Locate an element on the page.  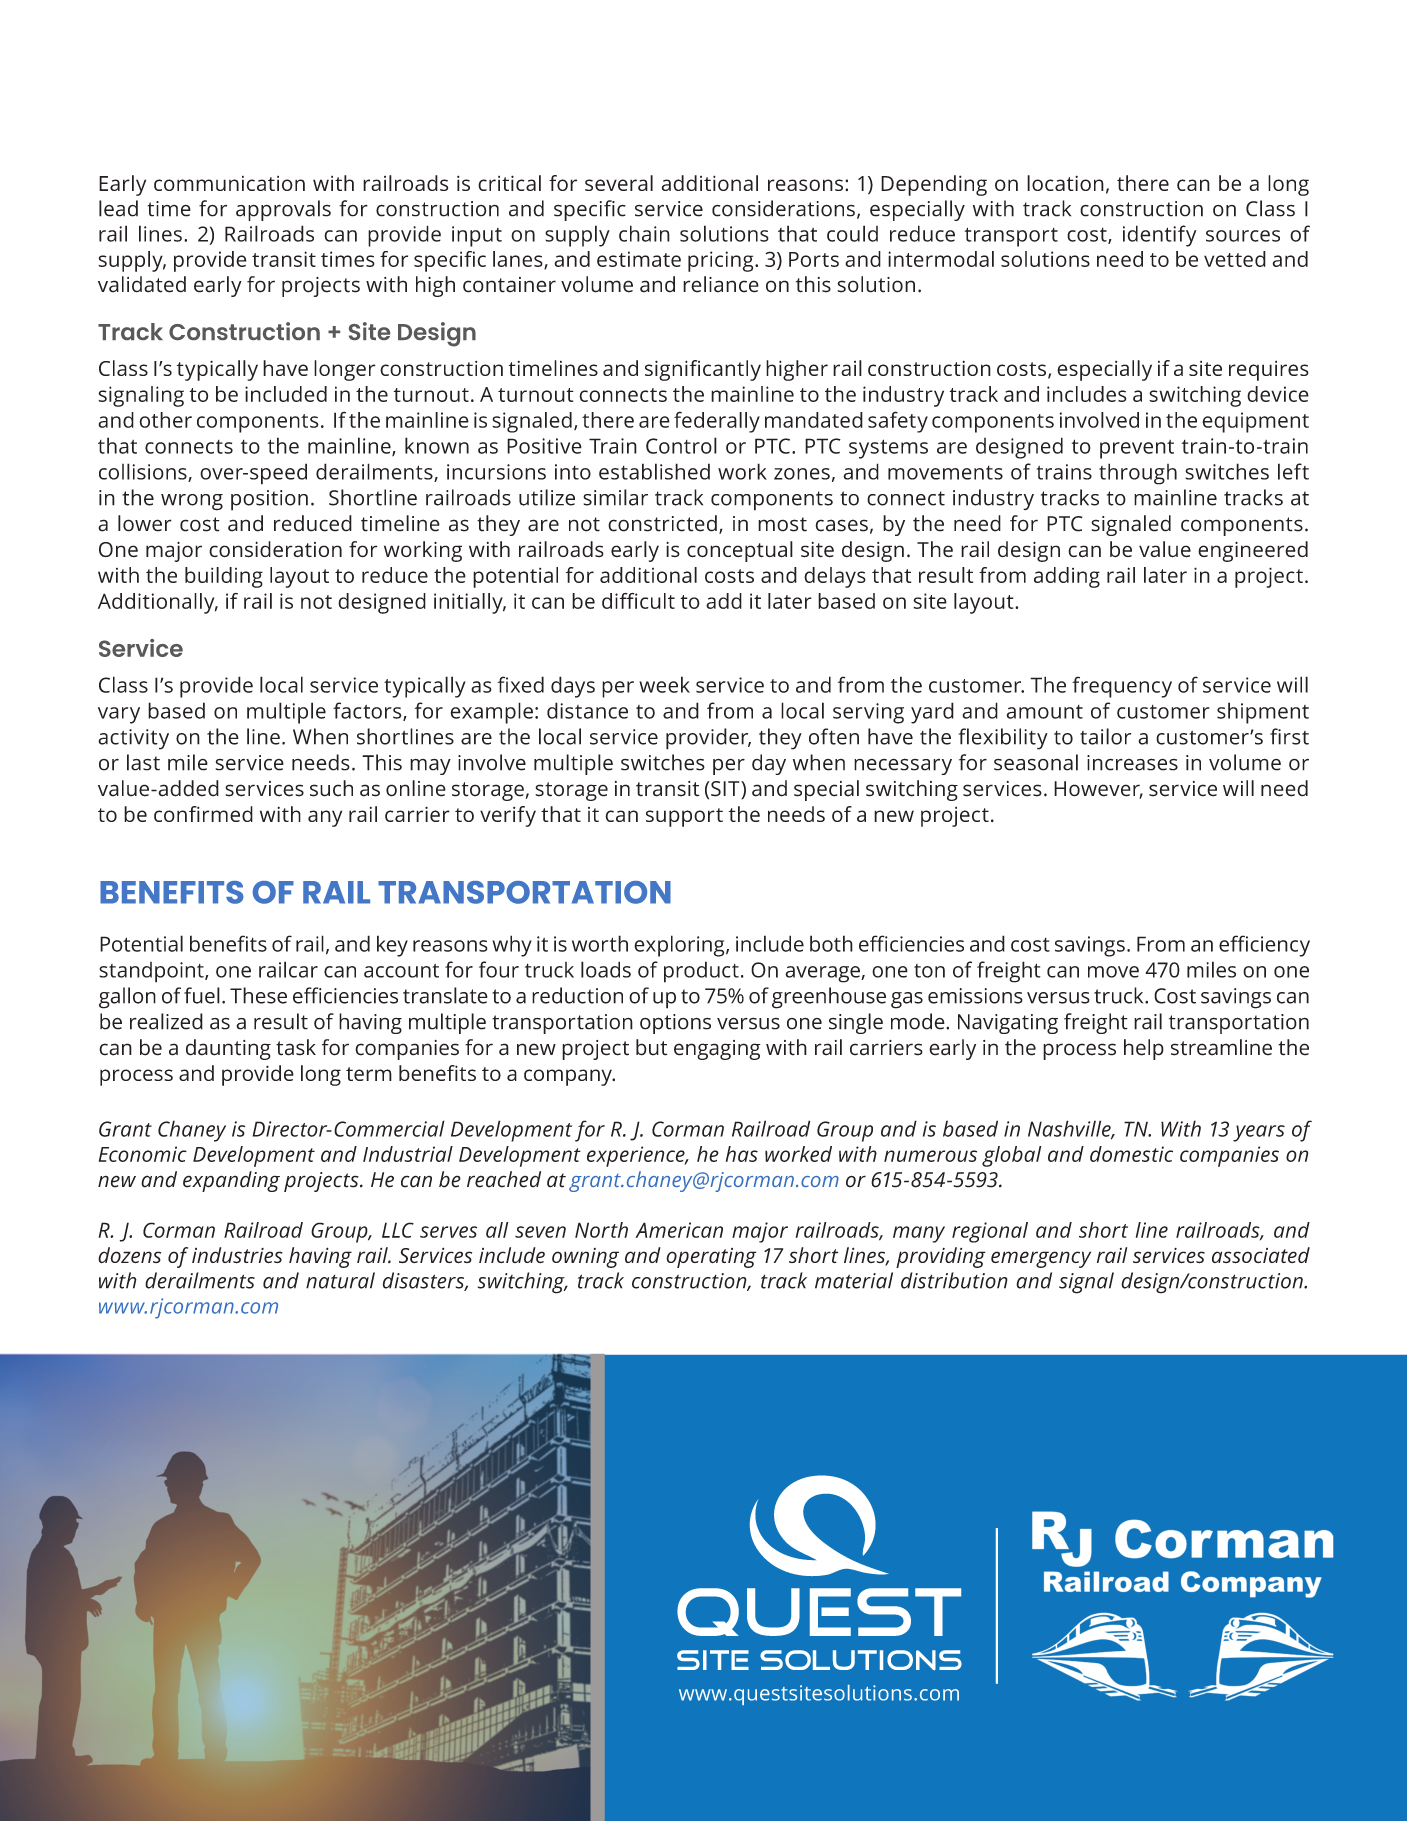
approvals is located at coordinates (283, 210).
